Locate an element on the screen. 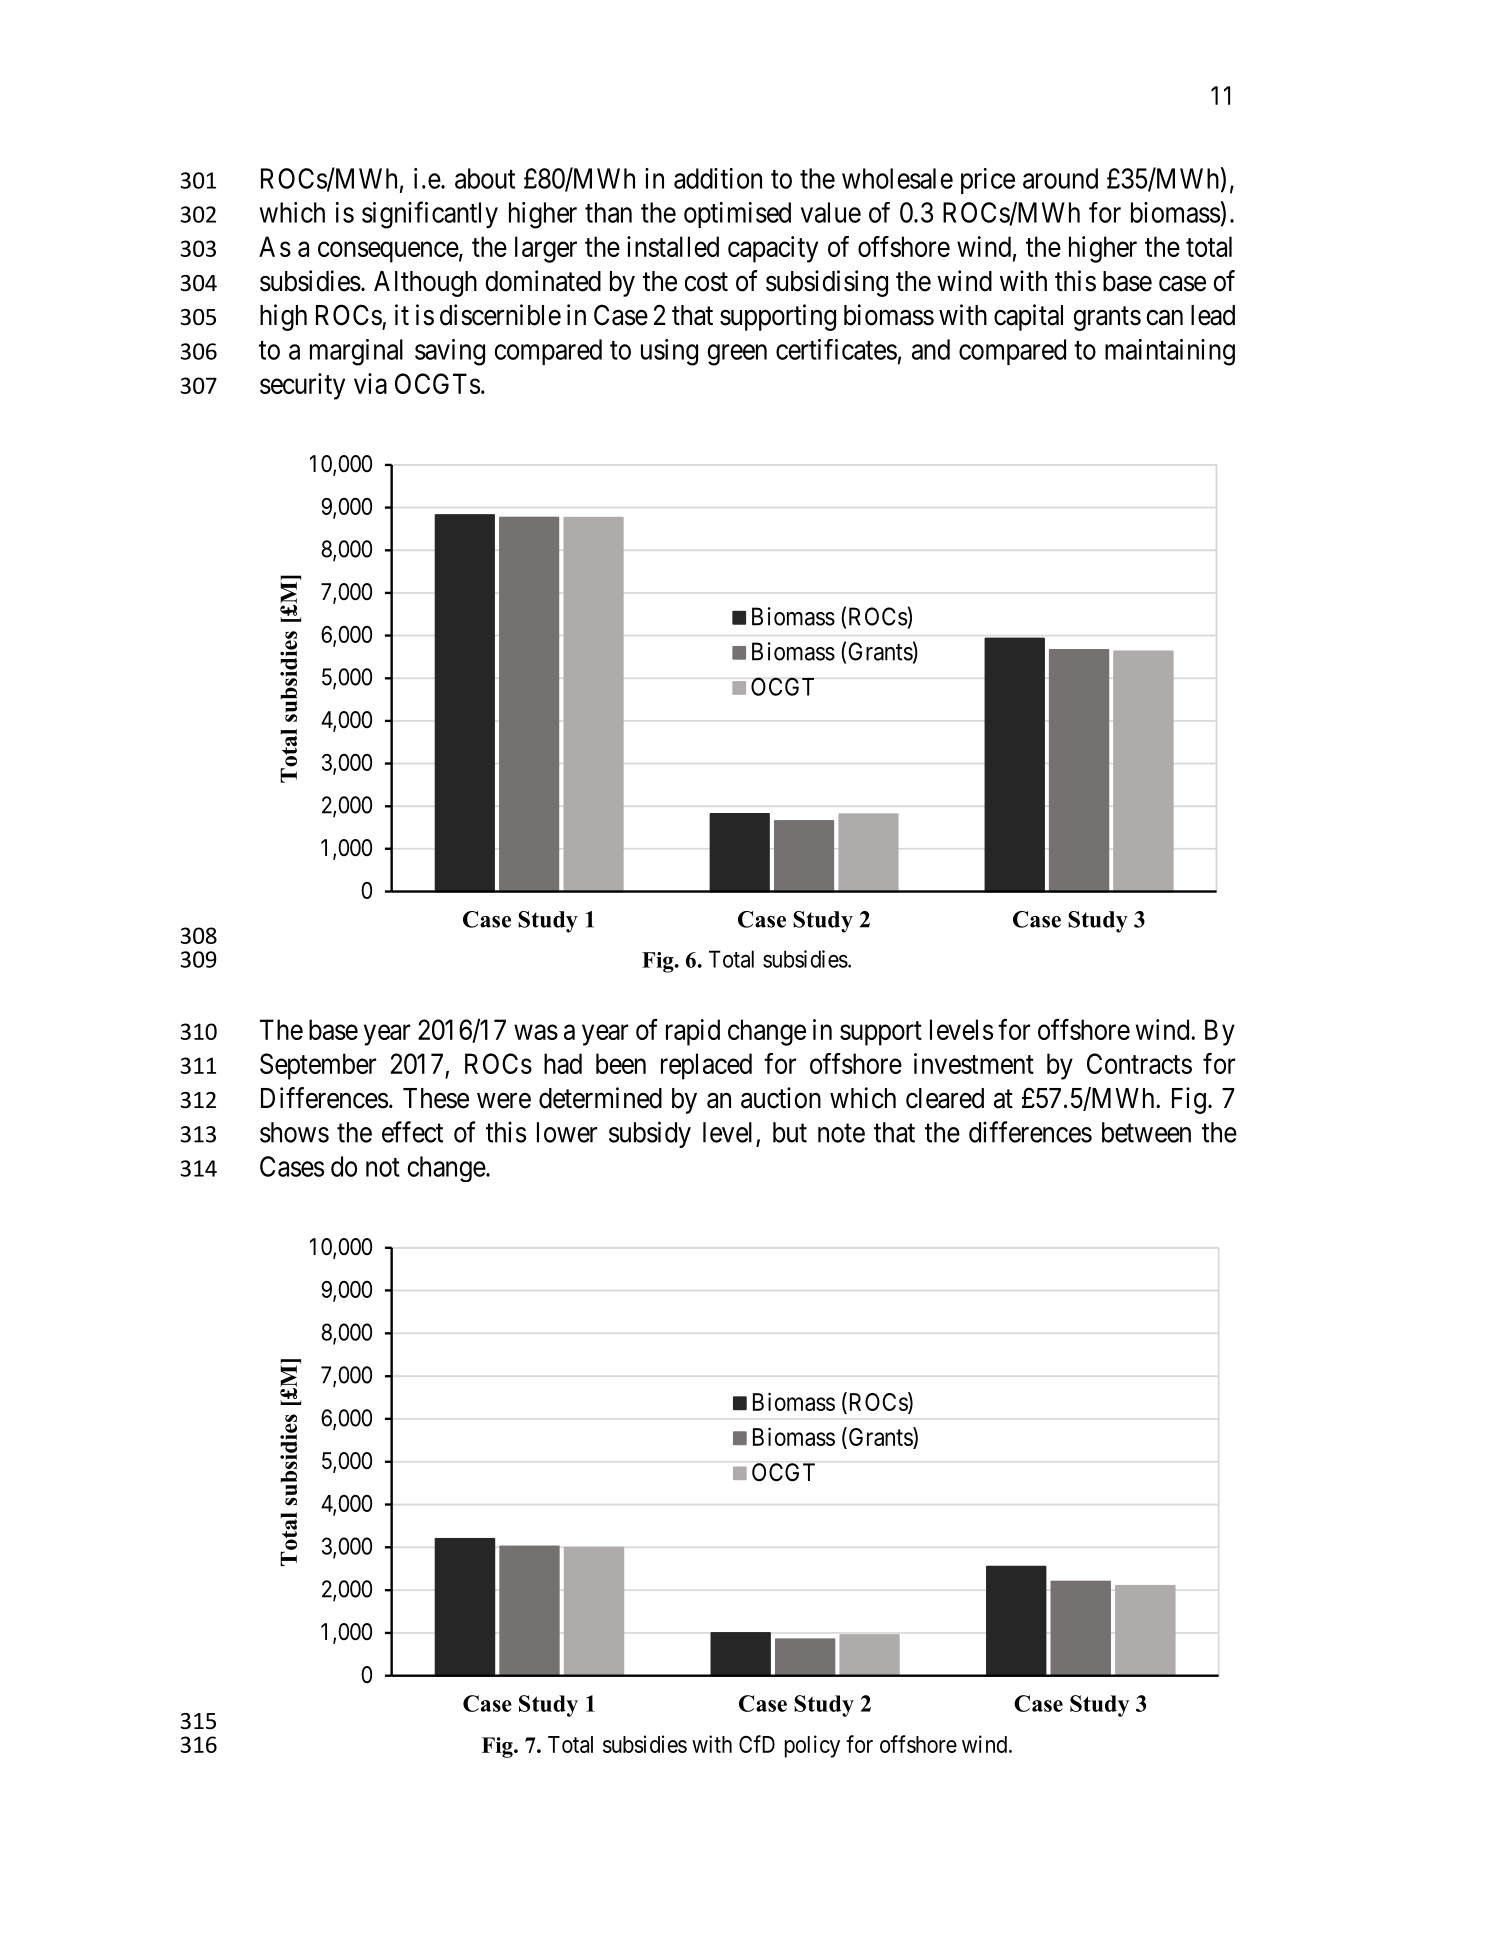 The image size is (1494, 1933). significantly is located at coordinates (430, 215).
